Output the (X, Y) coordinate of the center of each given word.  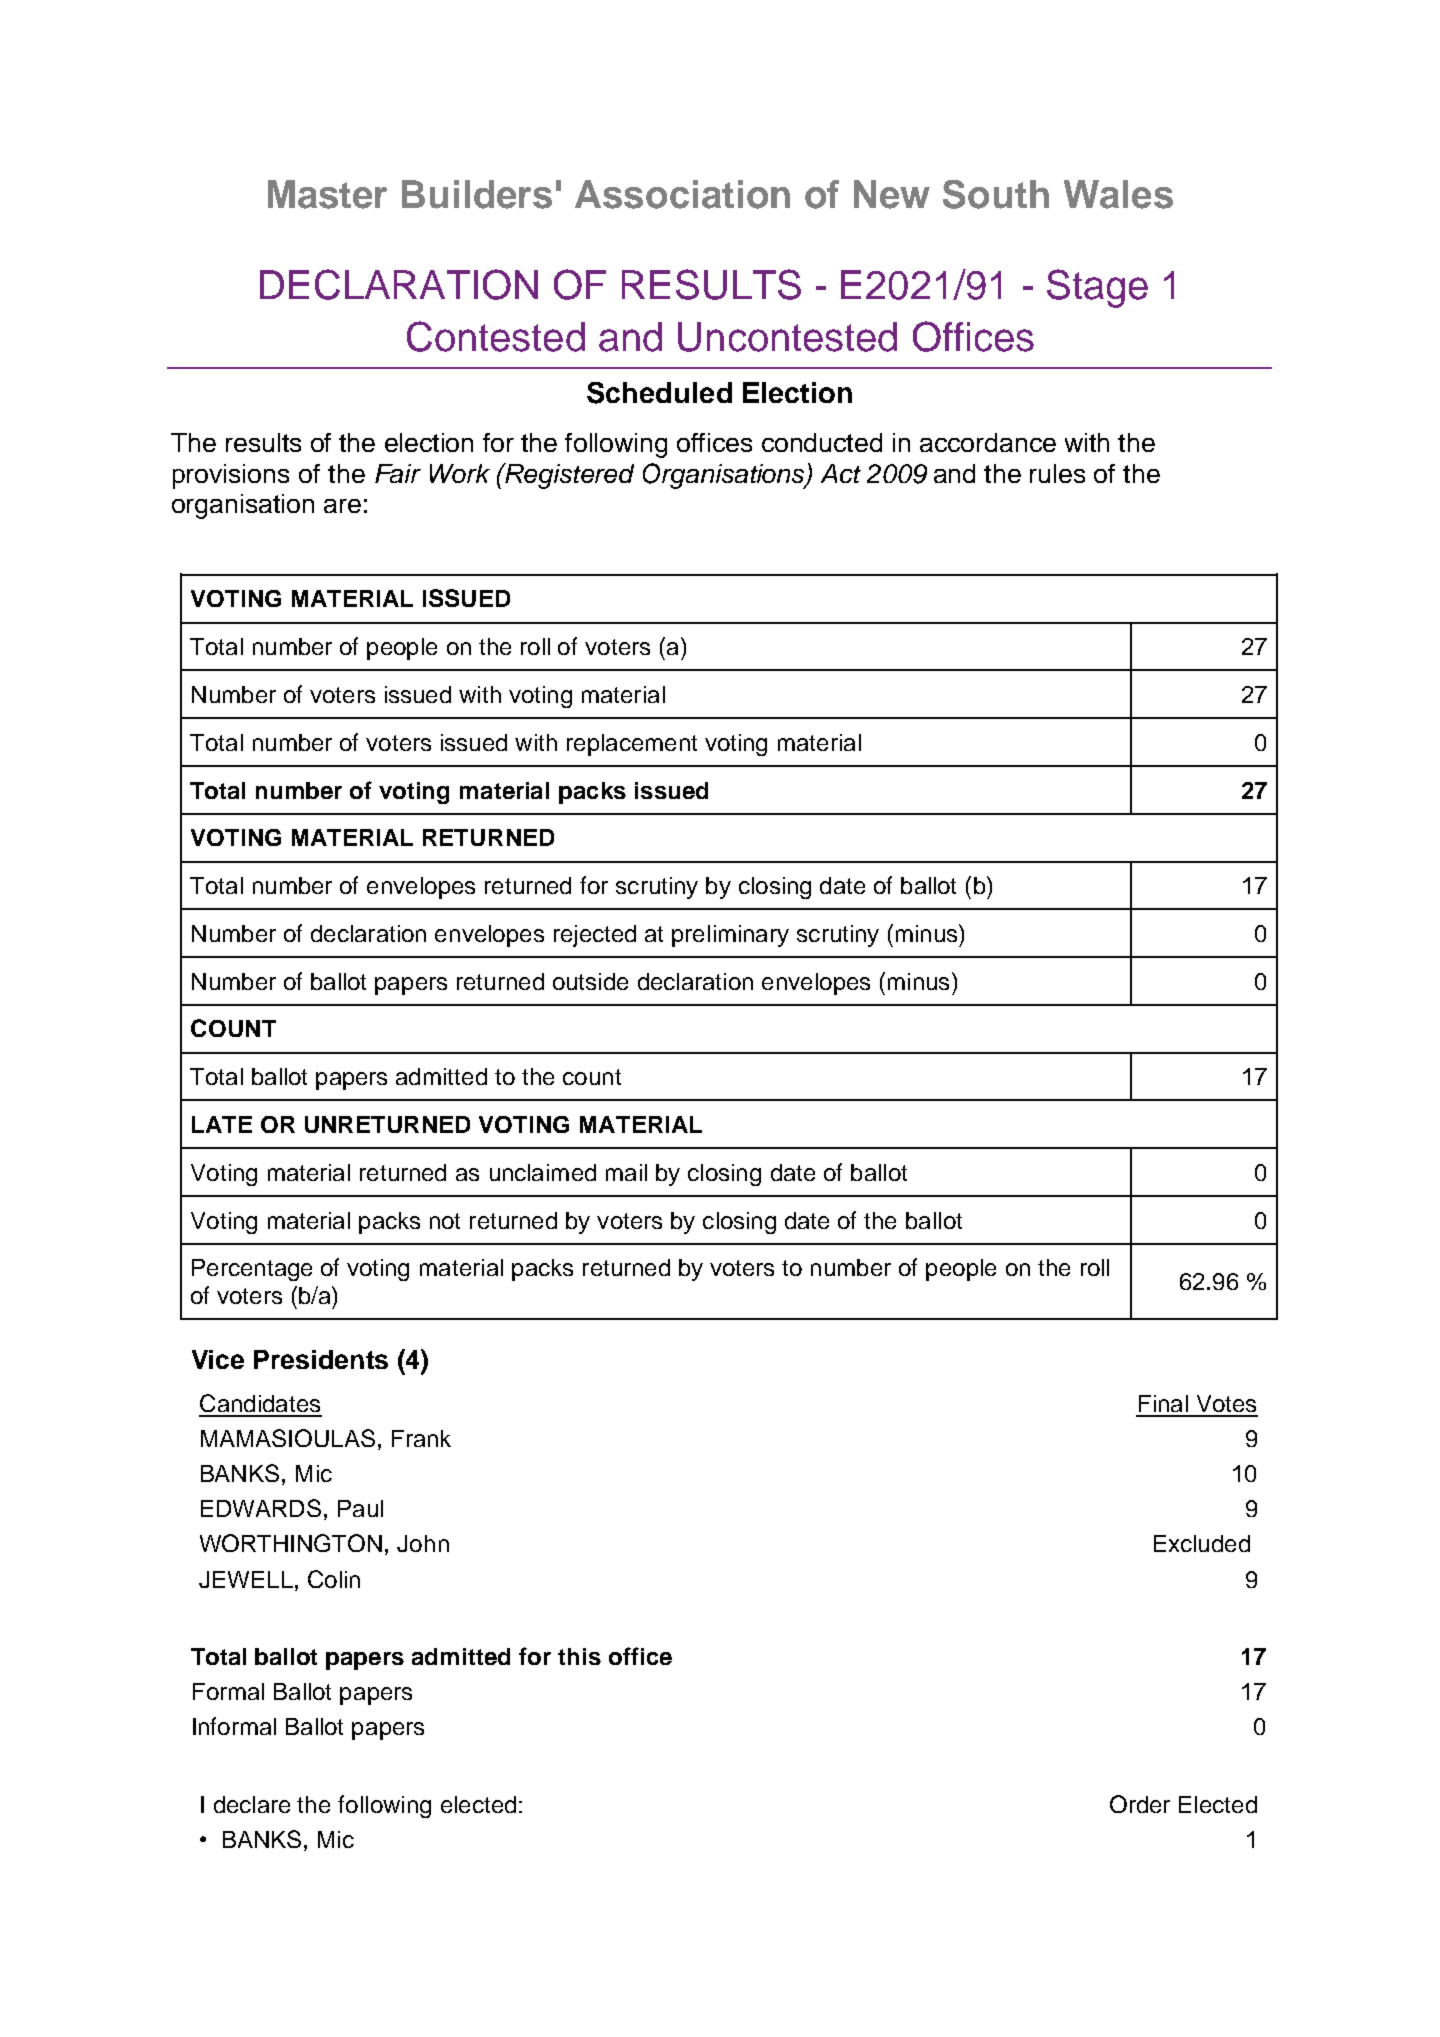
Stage (1097, 288)
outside (590, 981)
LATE (222, 1124)
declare (252, 1804)
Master (327, 194)
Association (682, 194)
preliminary (730, 936)
